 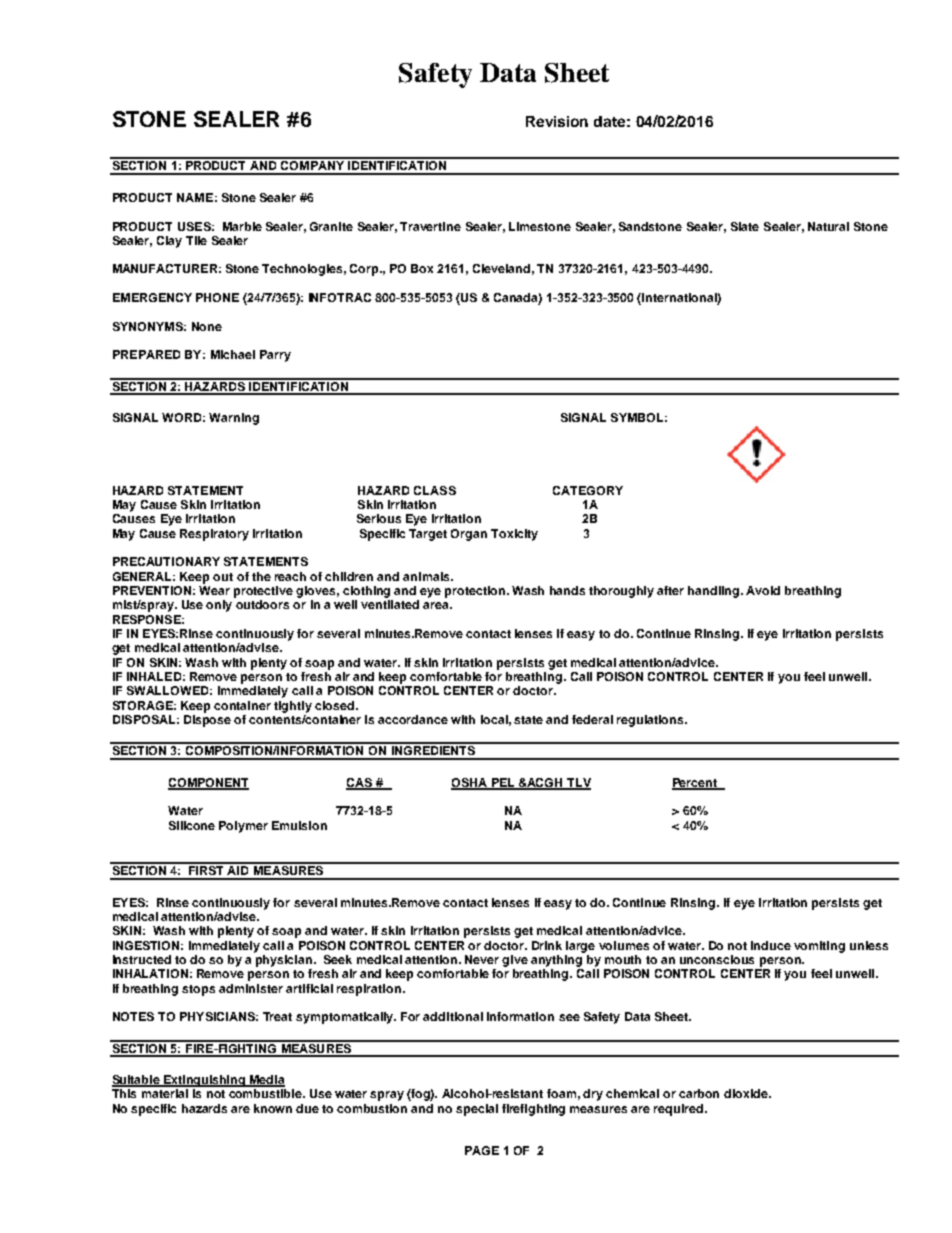 What do you see at coordinates (196, 240) in the image?
I see `Tile` at bounding box center [196, 240].
